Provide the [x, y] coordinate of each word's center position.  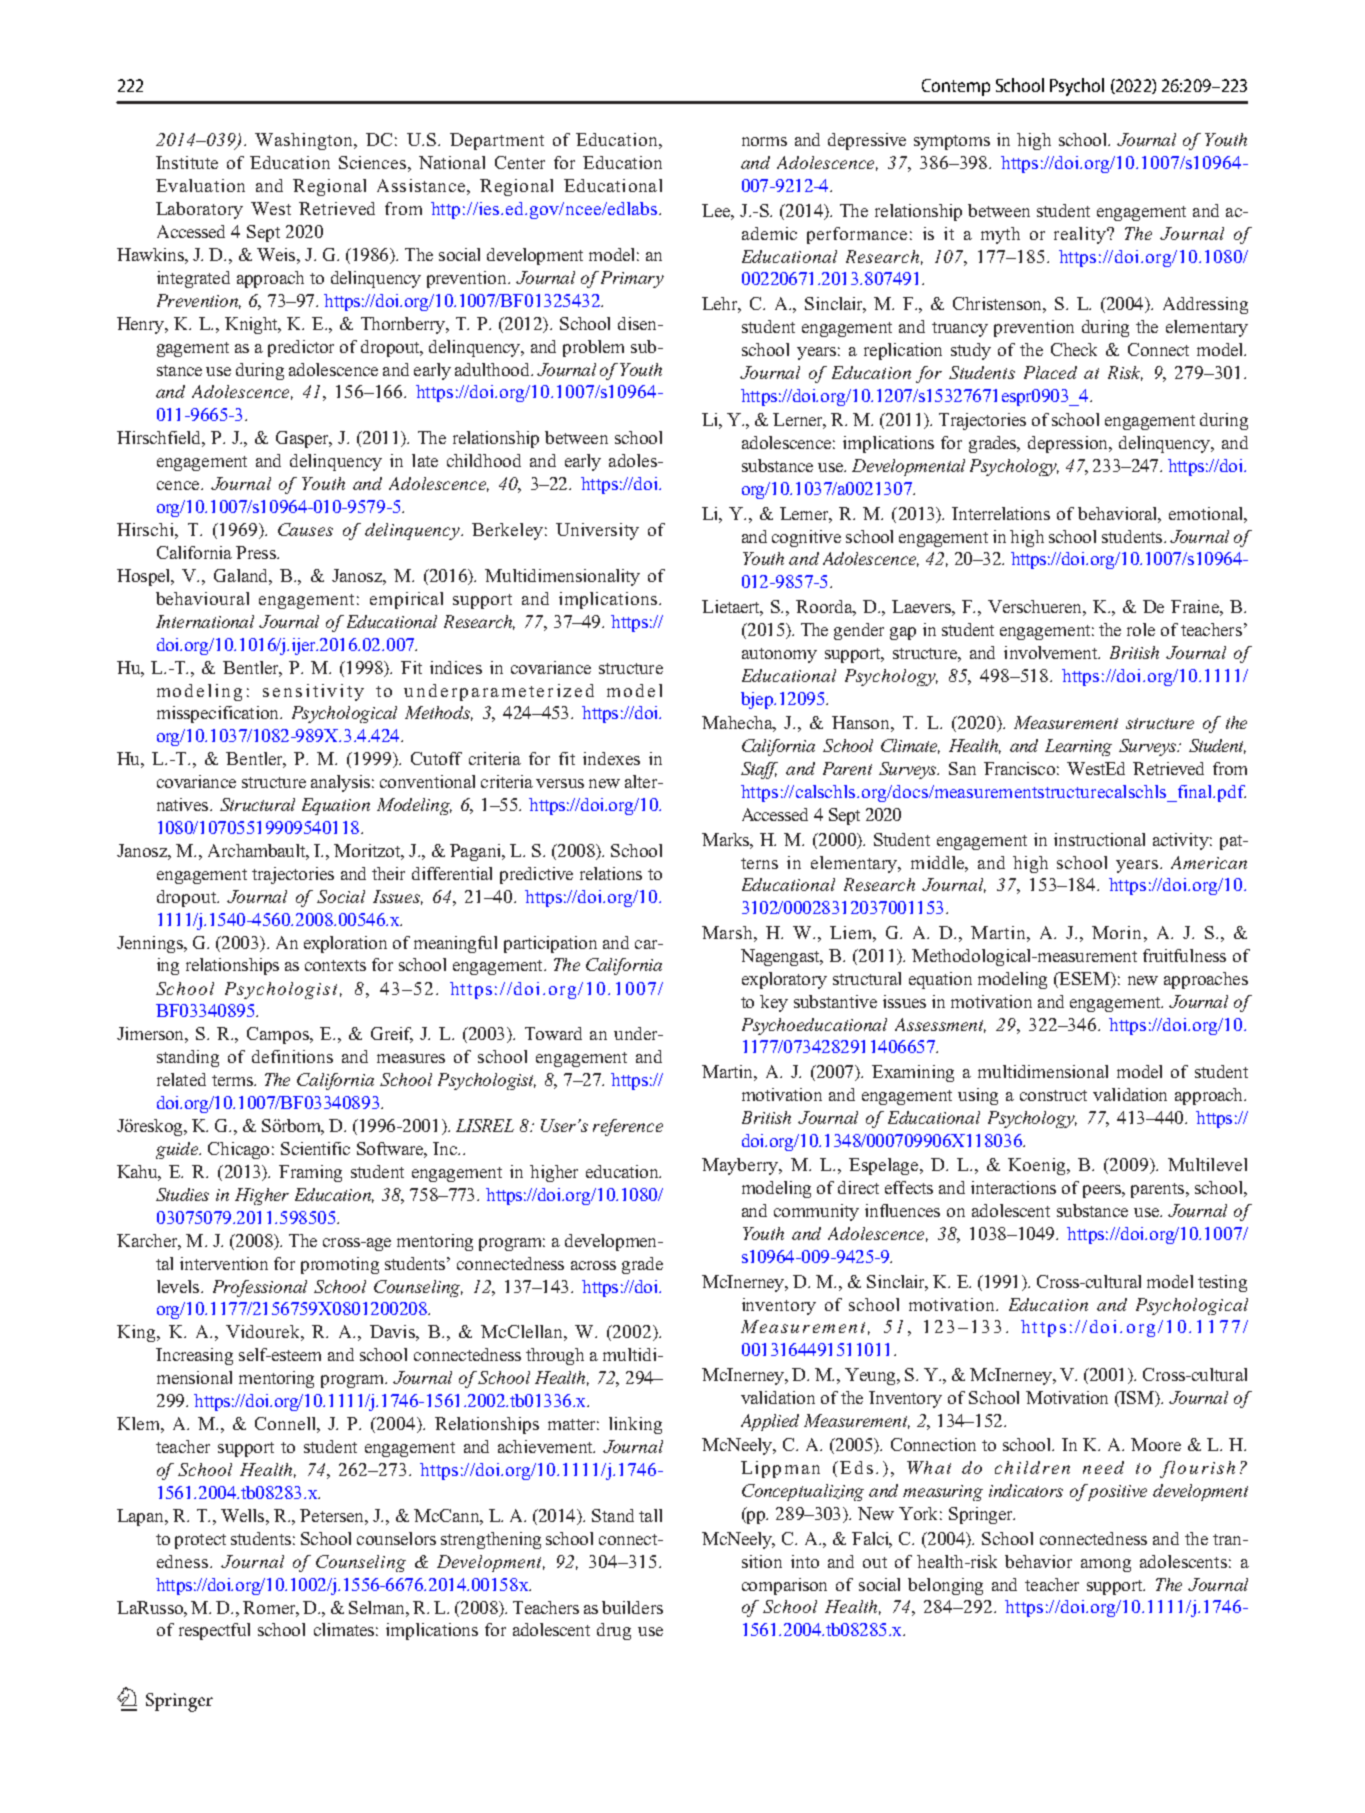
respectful [214, 1631]
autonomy [779, 655]
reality [1081, 235]
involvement [1052, 652]
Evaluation [200, 185]
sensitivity [313, 692]
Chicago [238, 1150]
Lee [717, 210]
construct [1053, 1095]
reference [628, 1127]
